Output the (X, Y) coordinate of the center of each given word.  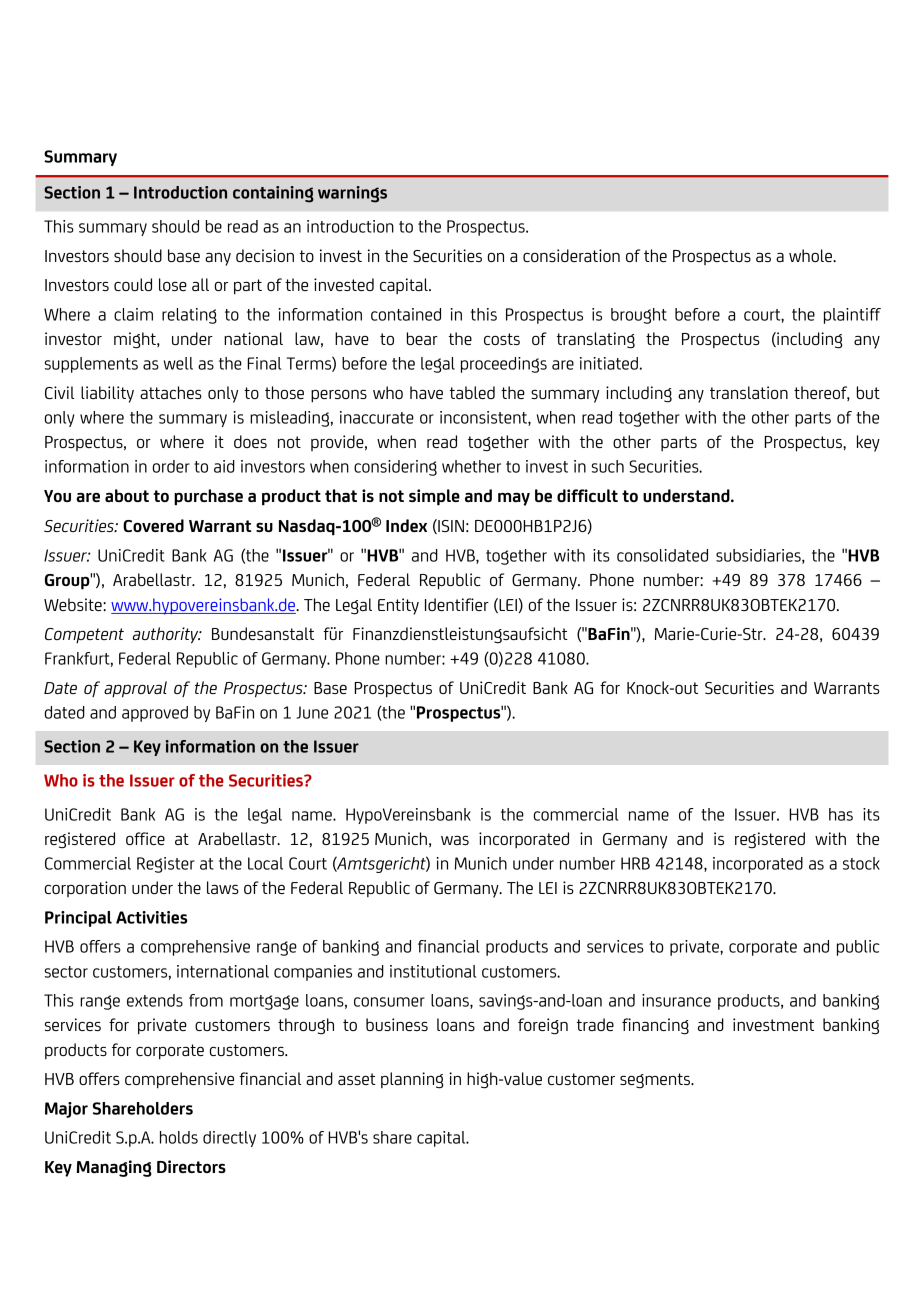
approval (135, 689)
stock (861, 863)
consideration (571, 255)
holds (179, 1137)
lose (173, 284)
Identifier (457, 604)
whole (811, 255)
